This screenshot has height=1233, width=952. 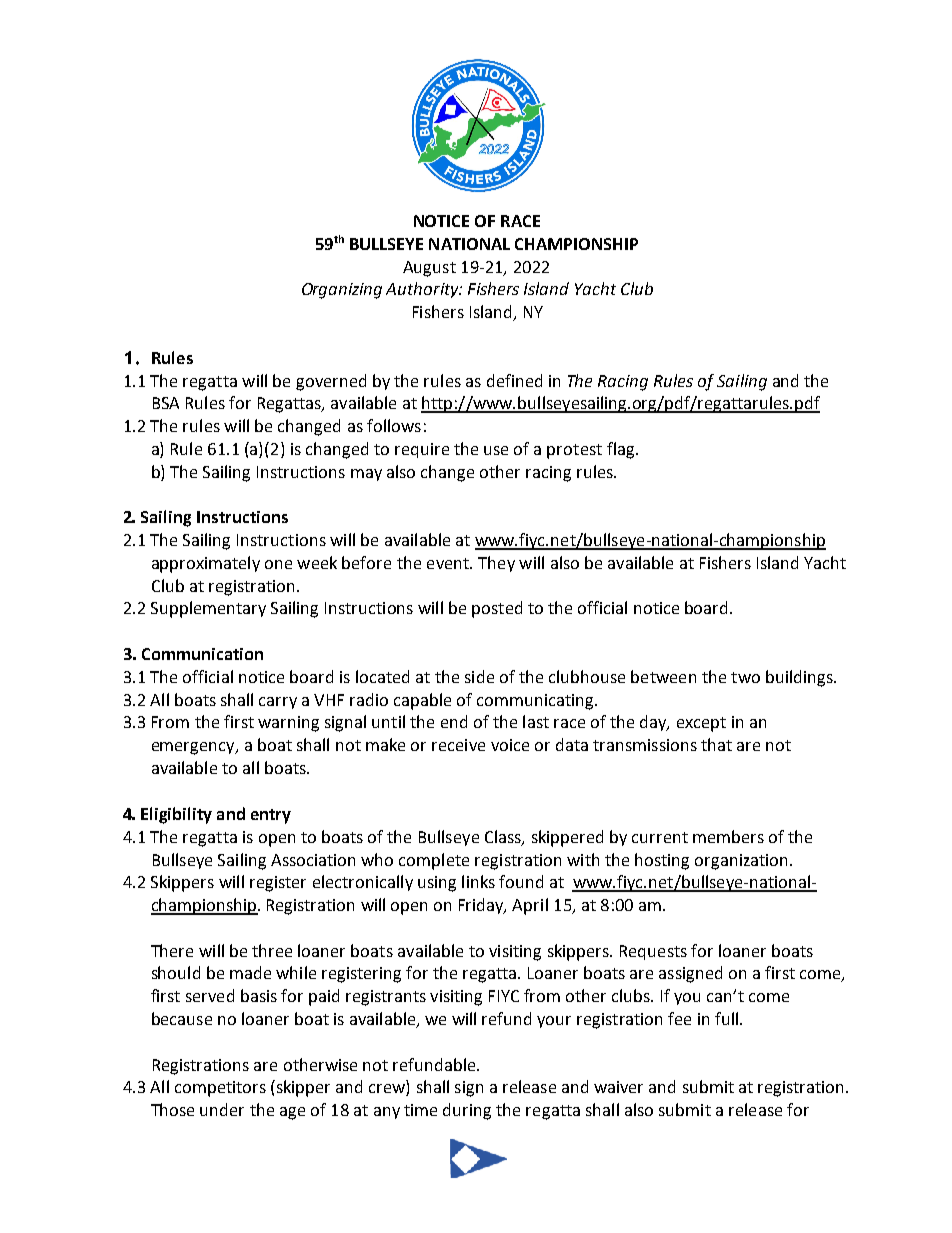 What do you see at coordinates (278, 703) in the screenshot?
I see `carry` at bounding box center [278, 703].
